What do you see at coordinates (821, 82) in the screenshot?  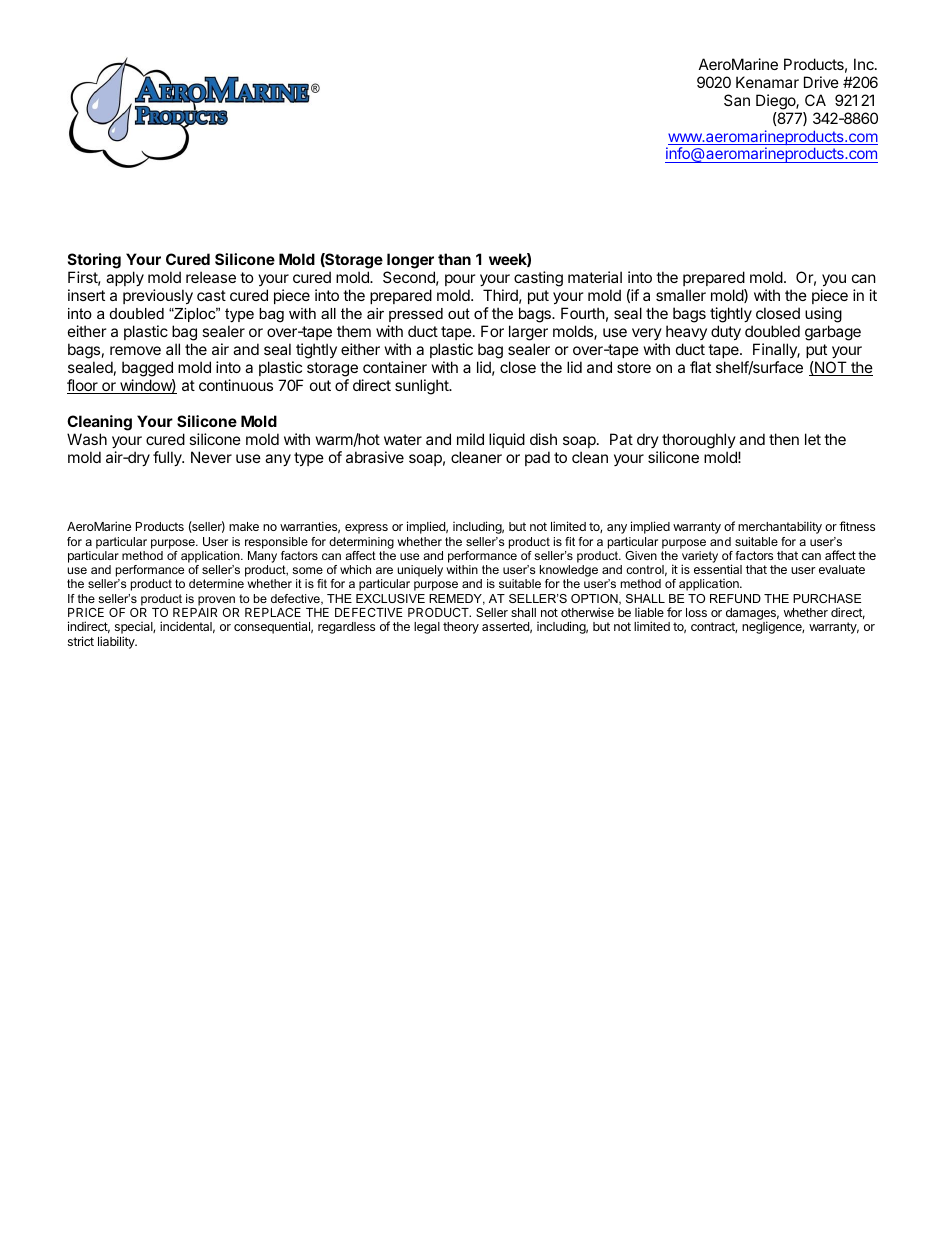 I see `Drive` at bounding box center [821, 82].
